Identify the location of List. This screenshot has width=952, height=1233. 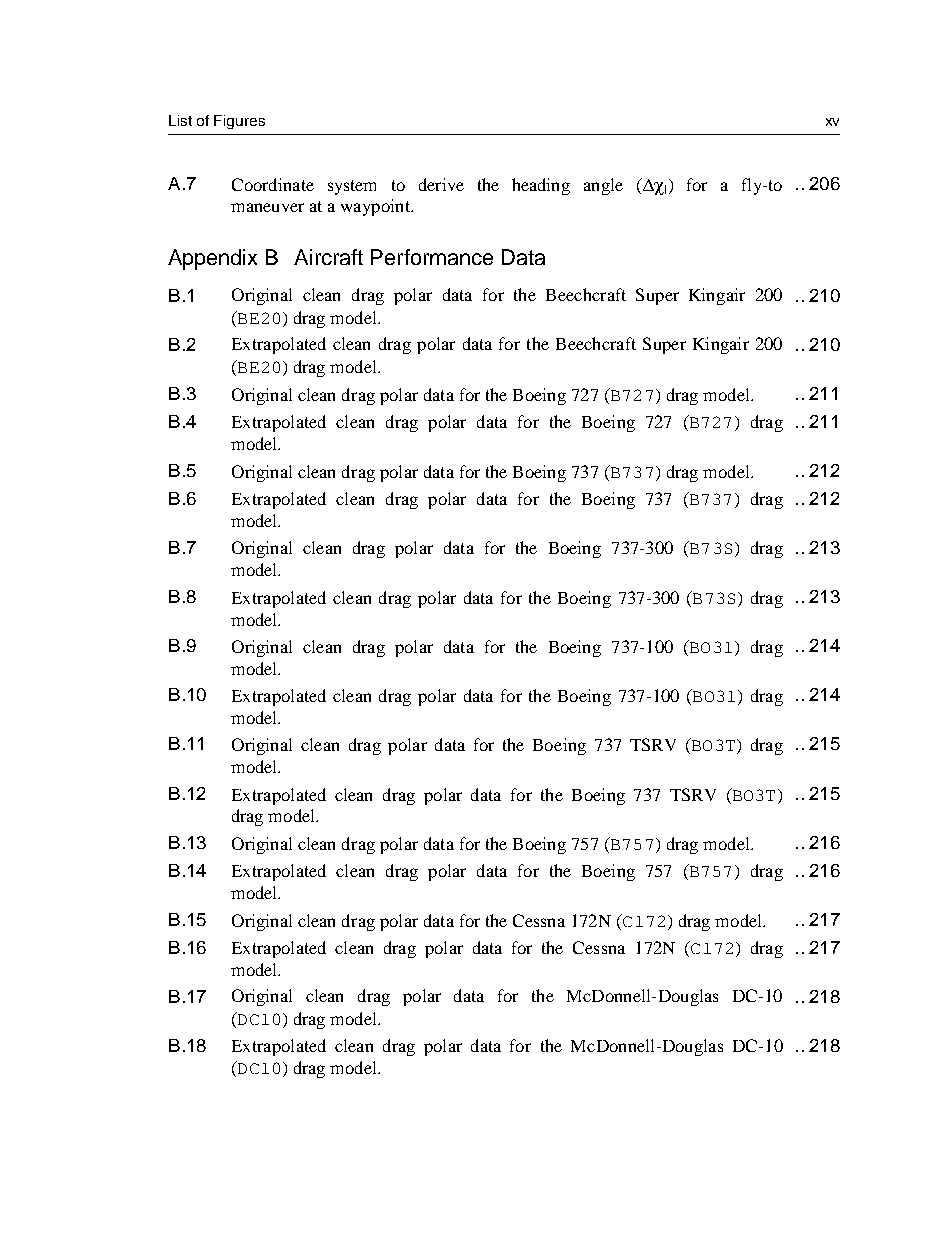
(180, 120).
